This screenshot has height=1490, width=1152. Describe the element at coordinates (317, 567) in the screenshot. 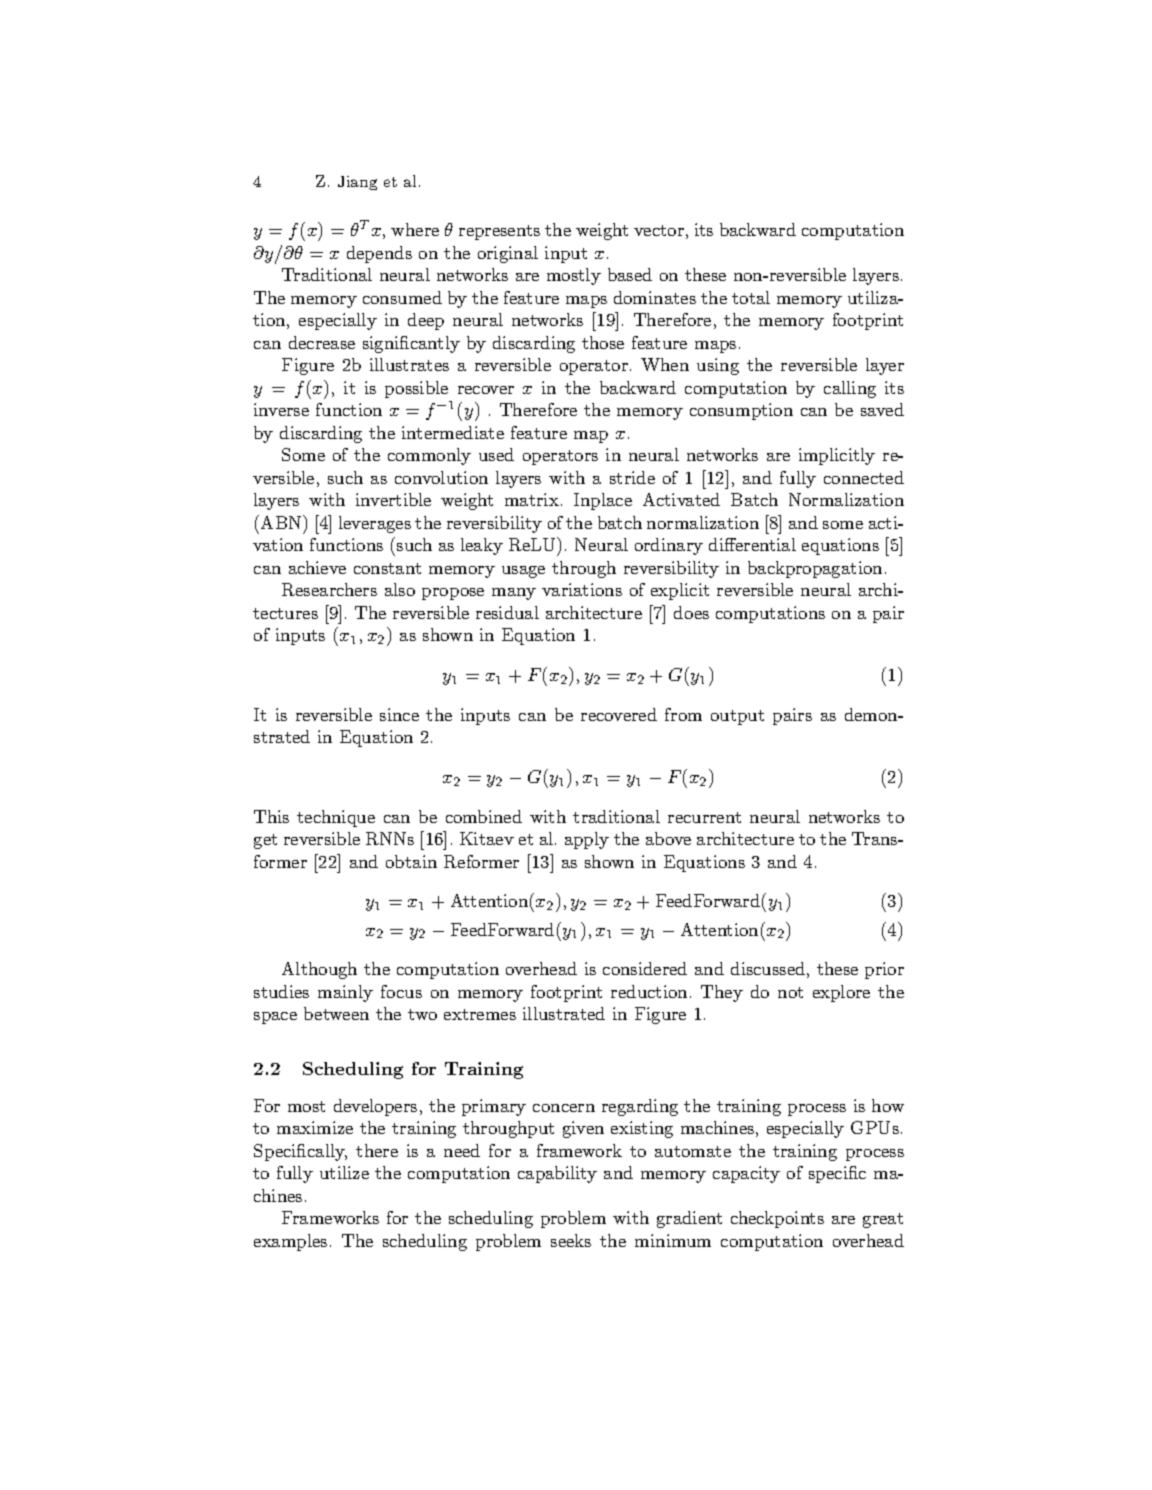

I see `achieve` at that location.
